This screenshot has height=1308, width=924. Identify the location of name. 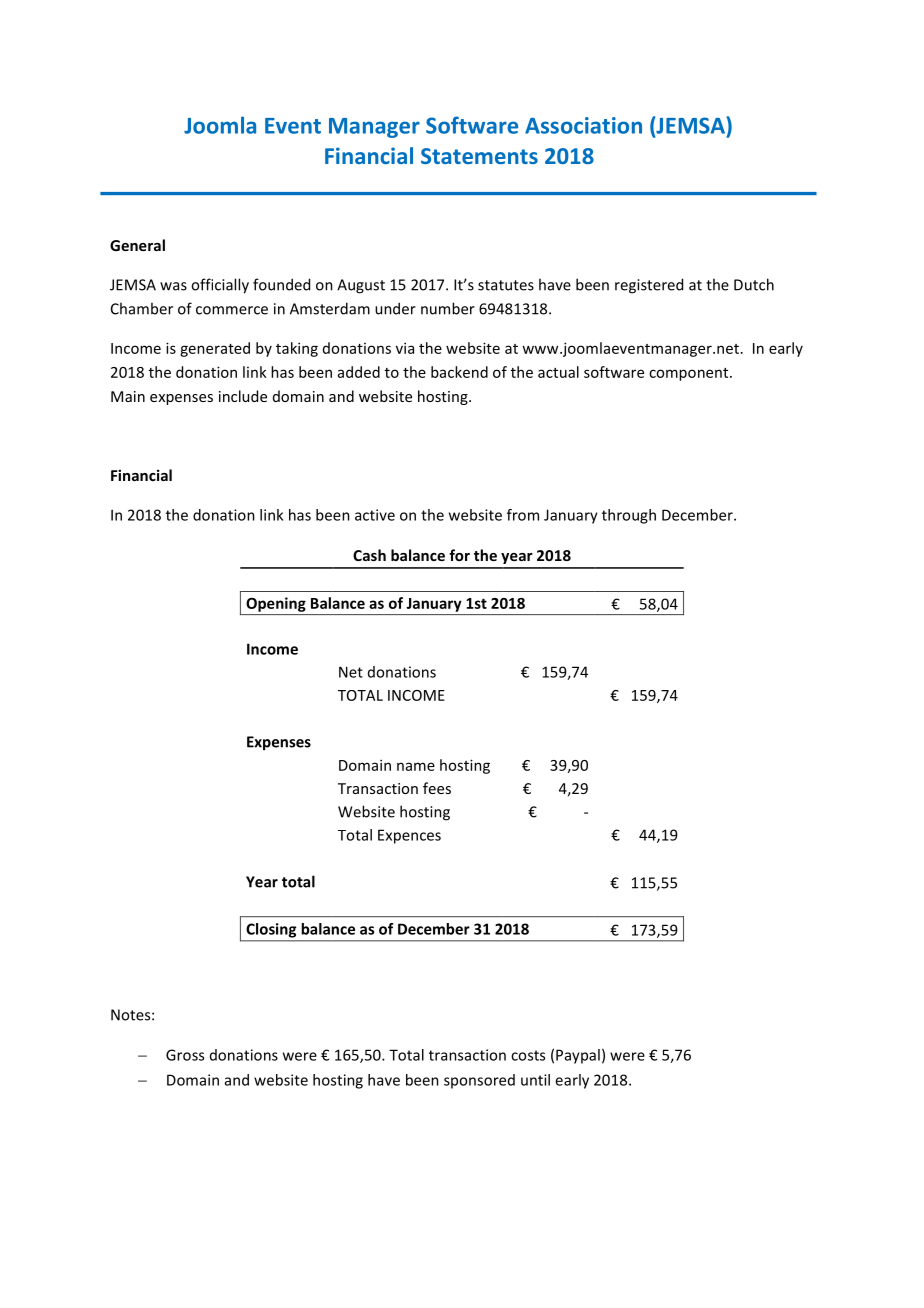
(416, 766).
